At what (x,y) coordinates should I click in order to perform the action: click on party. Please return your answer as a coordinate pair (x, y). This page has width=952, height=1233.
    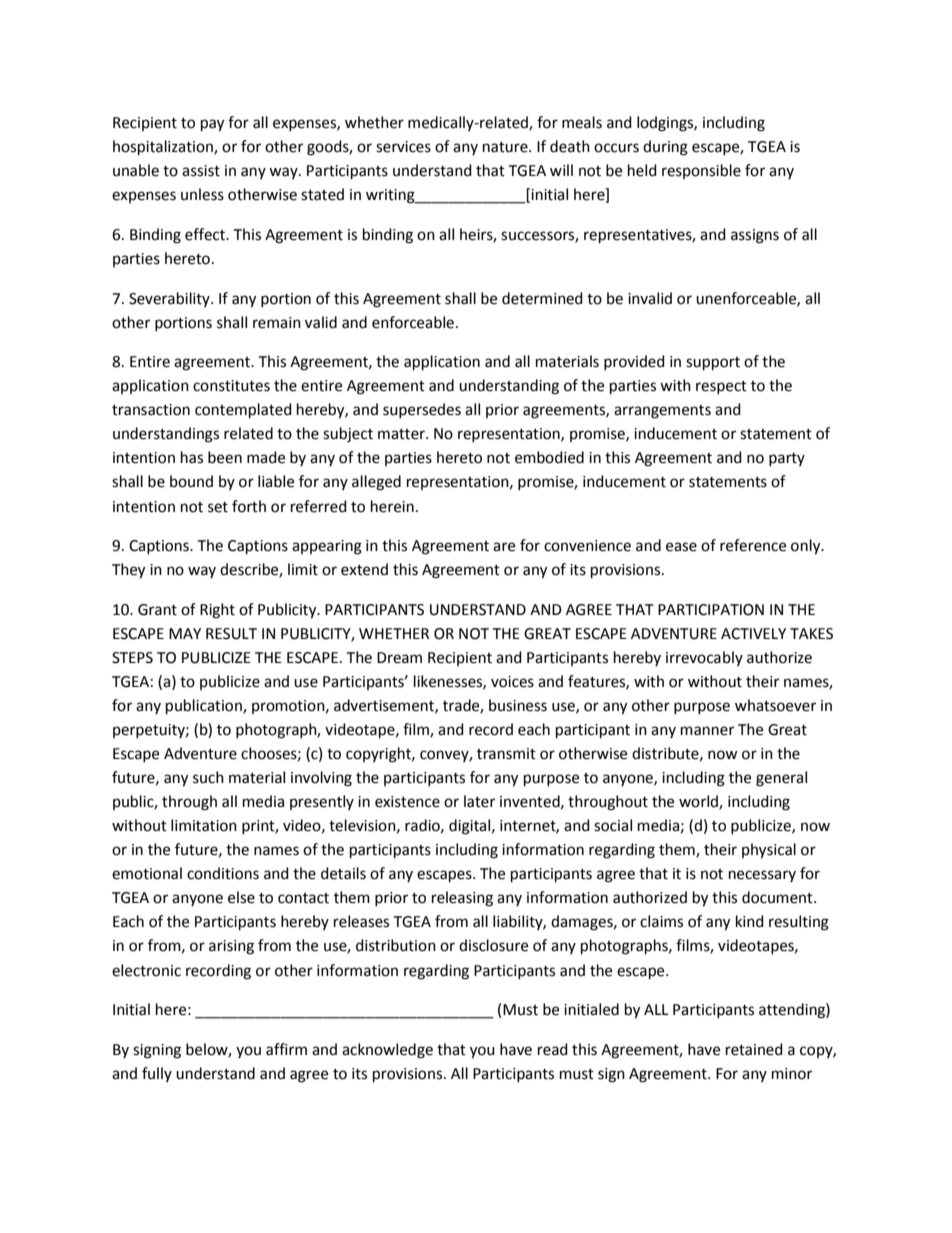
    Looking at the image, I should click on (787, 459).
